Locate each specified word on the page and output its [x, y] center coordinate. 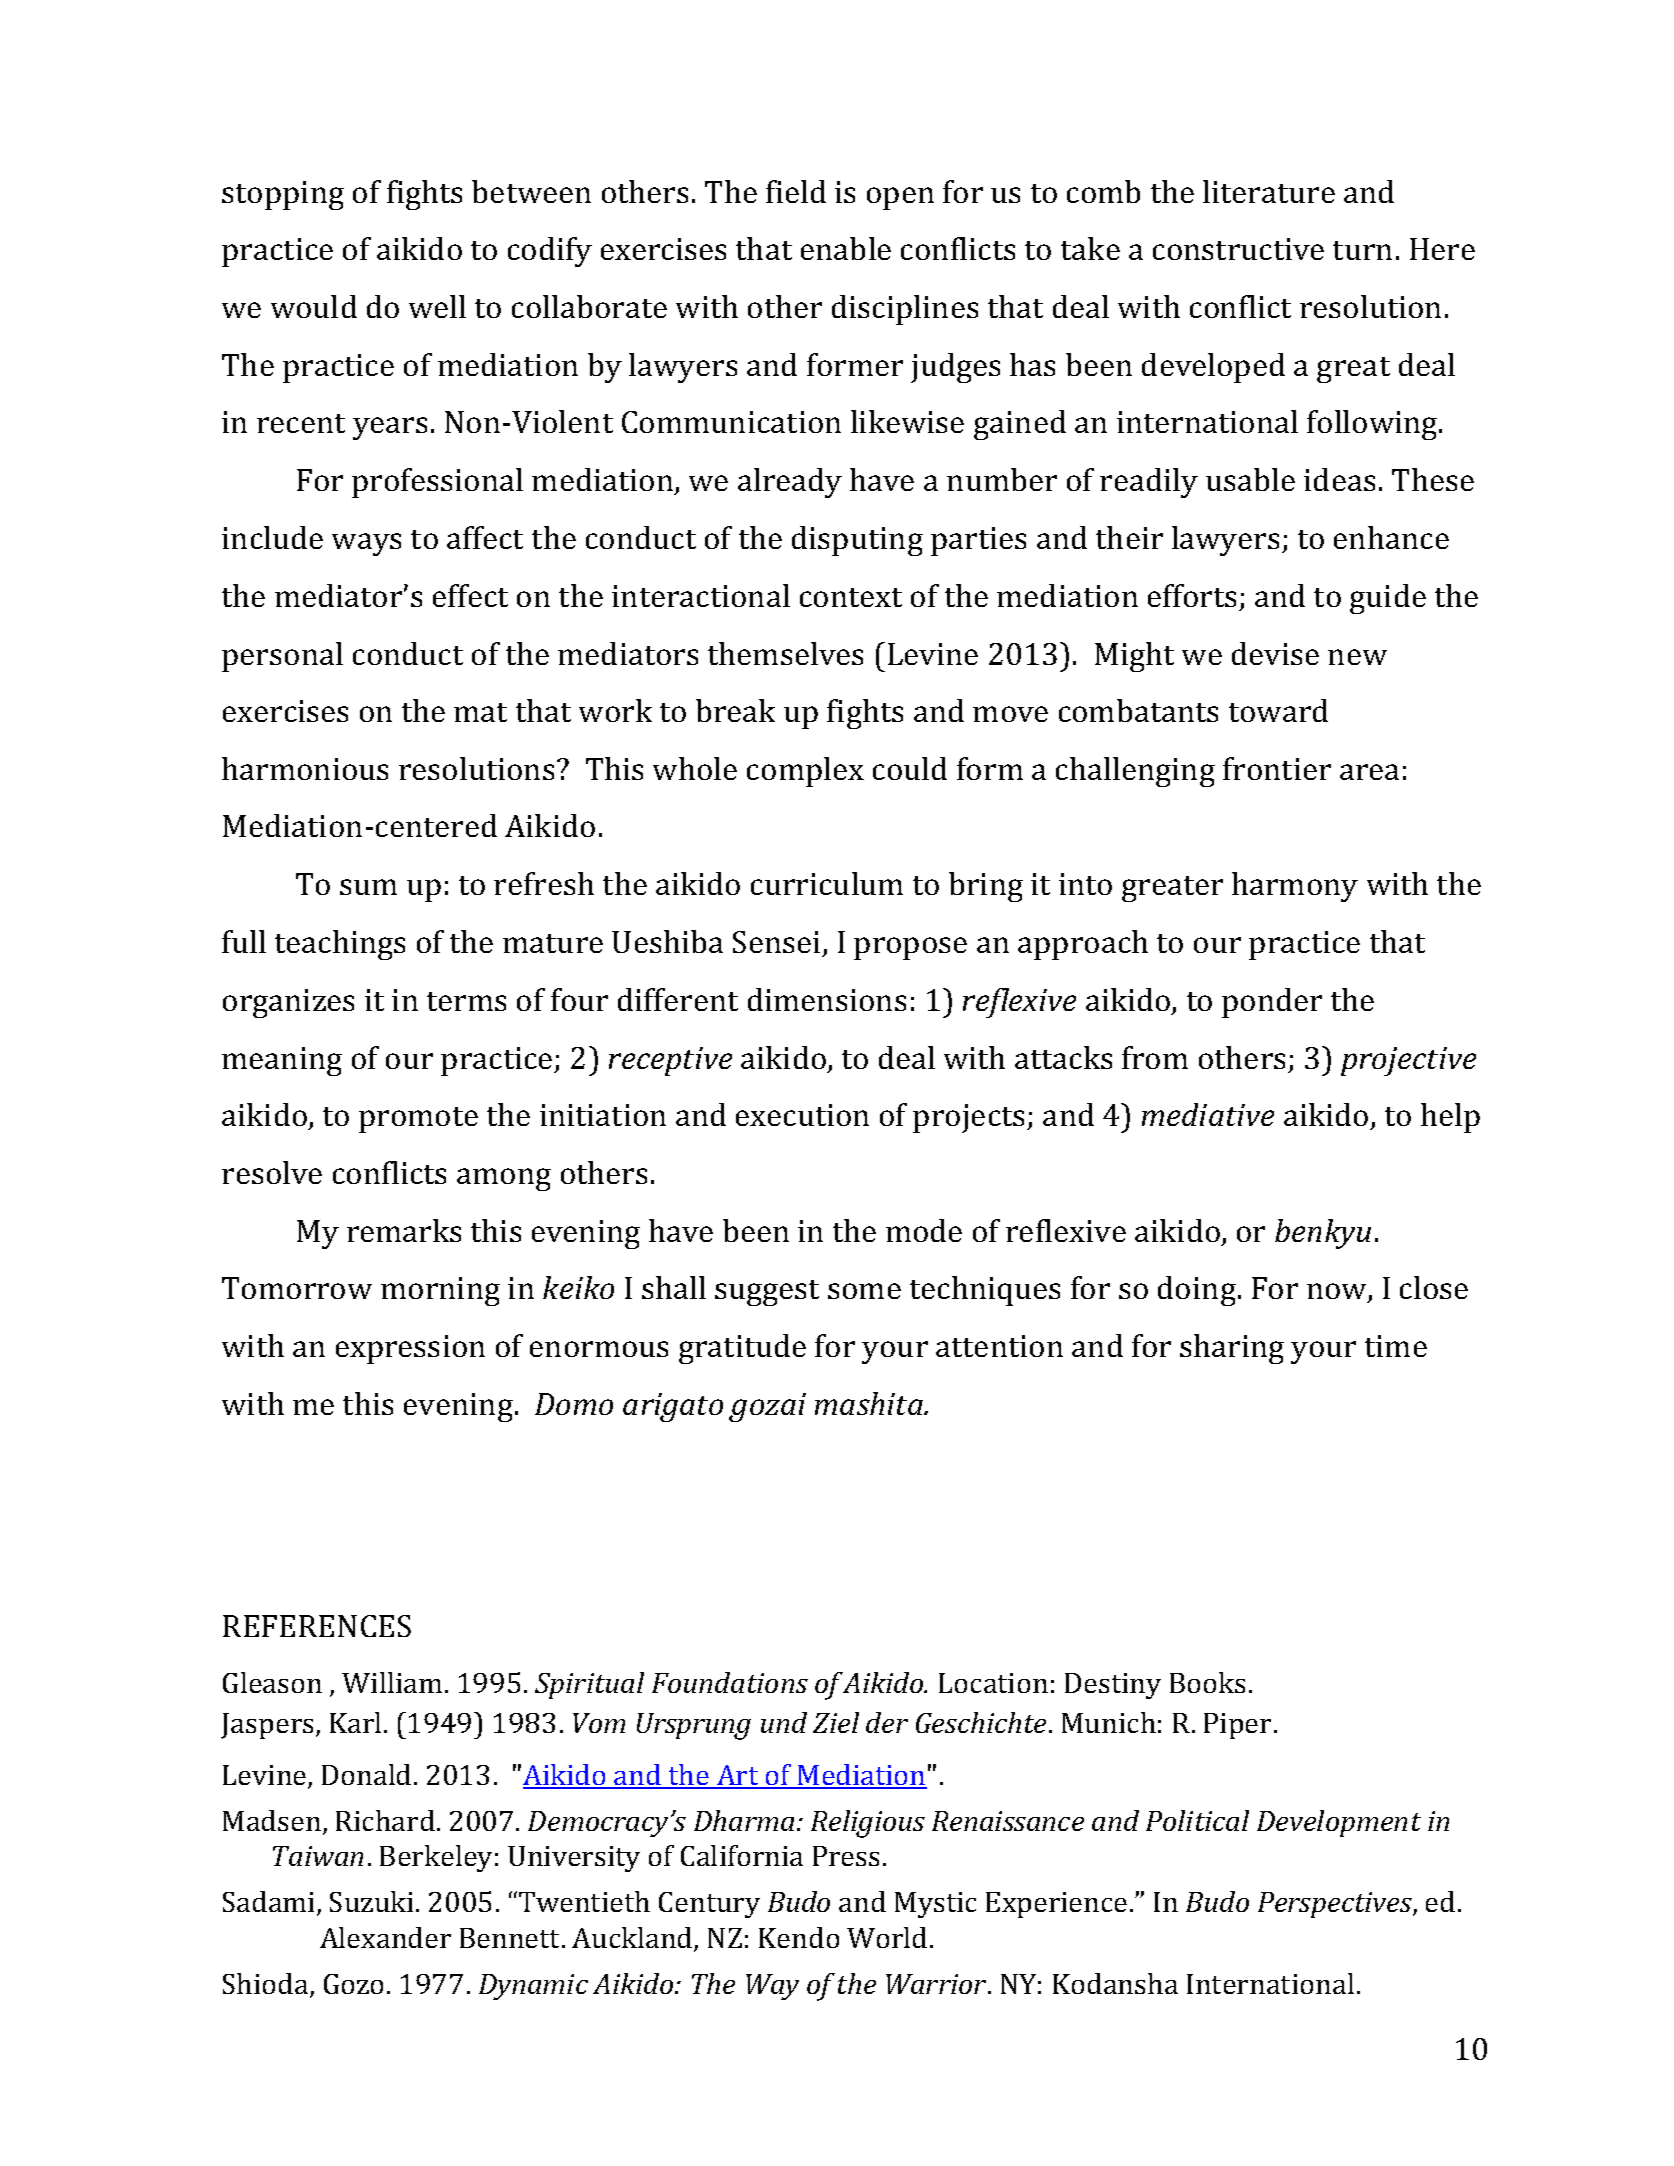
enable [846, 248]
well [437, 306]
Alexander [385, 1937]
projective [1408, 1061]
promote [418, 1120]
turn [1362, 250]
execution [802, 1115]
